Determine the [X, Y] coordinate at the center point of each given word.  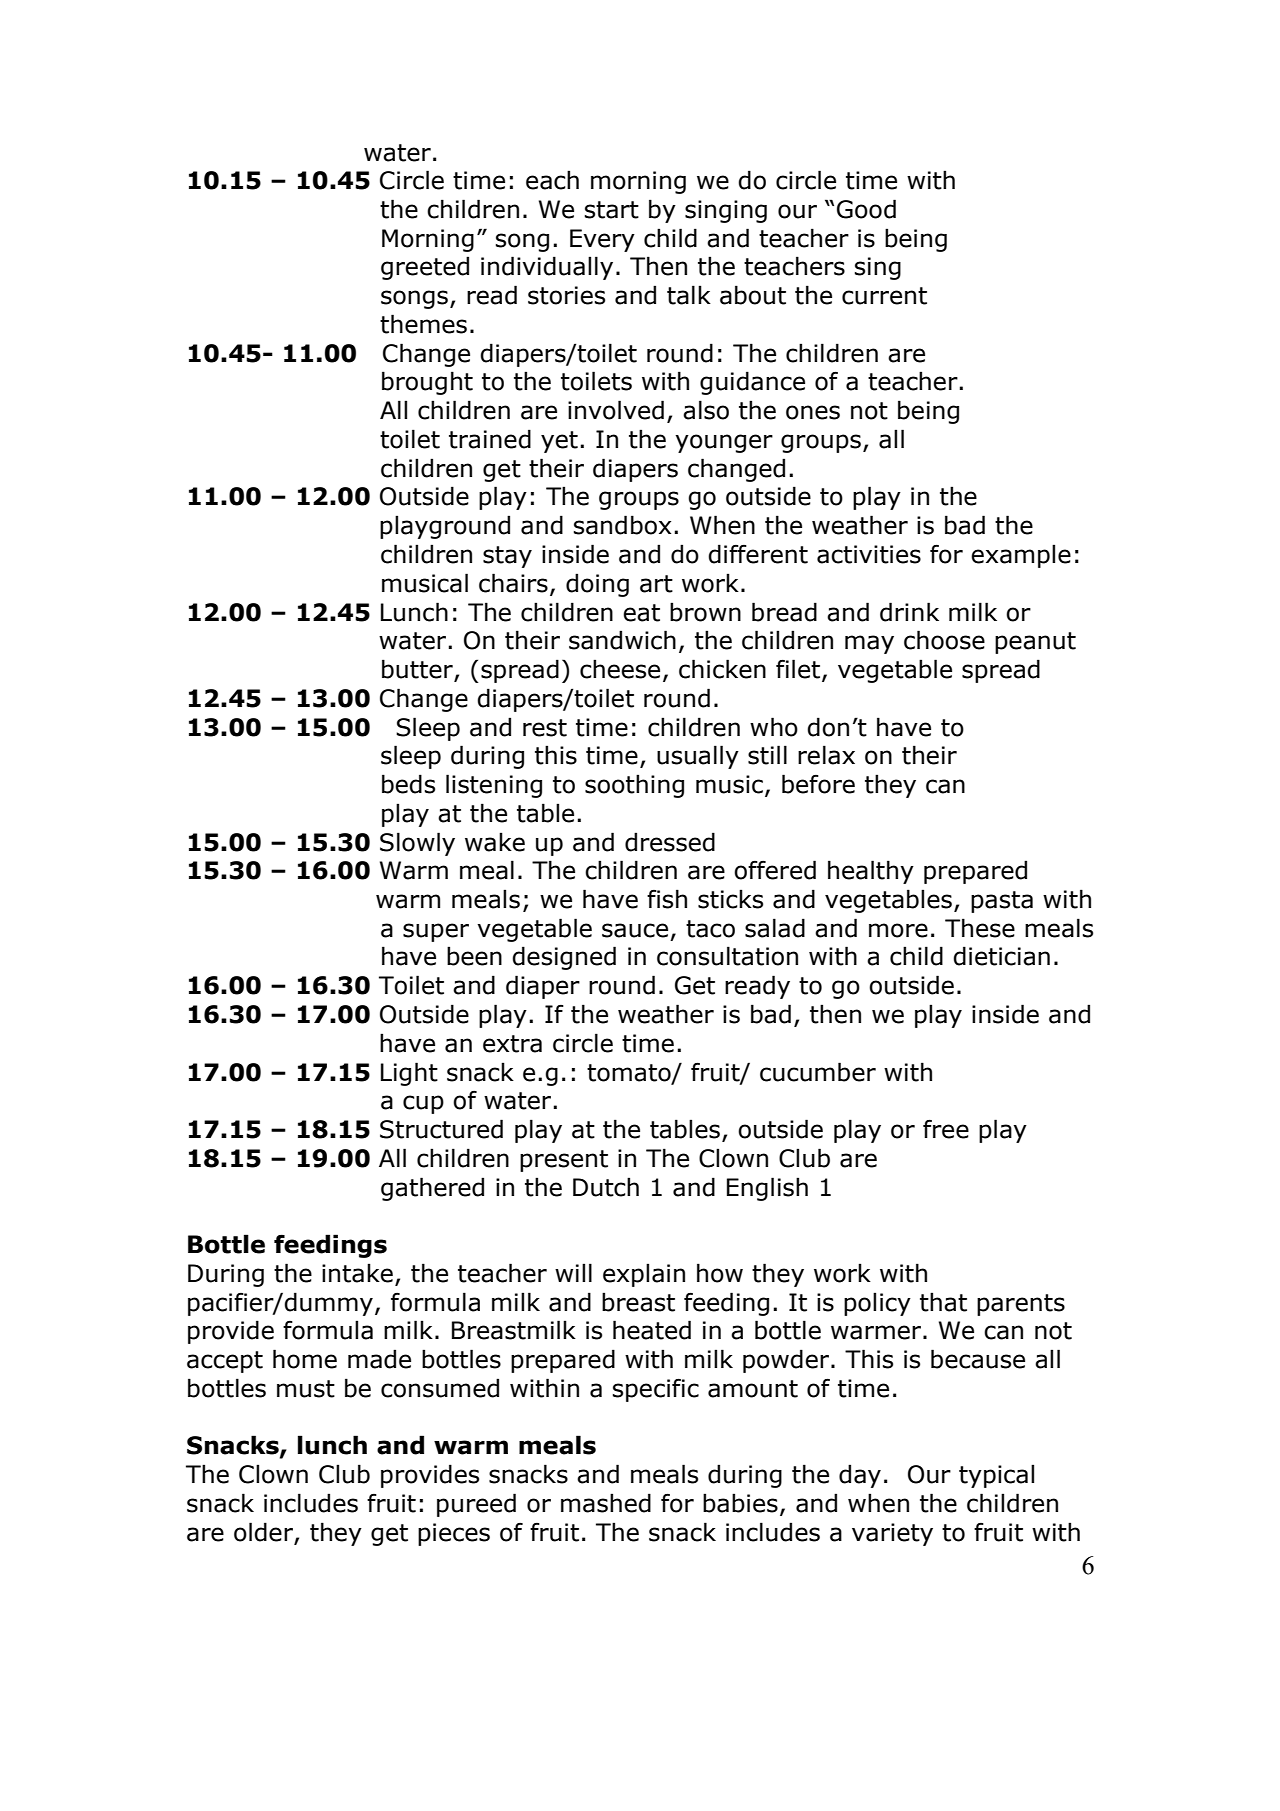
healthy [871, 872]
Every [602, 240]
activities [869, 554]
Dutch [606, 1187]
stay [507, 557]
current [884, 296]
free [946, 1129]
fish [667, 899]
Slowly [417, 844]
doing [597, 585]
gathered [432, 1189]
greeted [425, 268]
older [263, 1532]
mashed [606, 1503]
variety [892, 1534]
